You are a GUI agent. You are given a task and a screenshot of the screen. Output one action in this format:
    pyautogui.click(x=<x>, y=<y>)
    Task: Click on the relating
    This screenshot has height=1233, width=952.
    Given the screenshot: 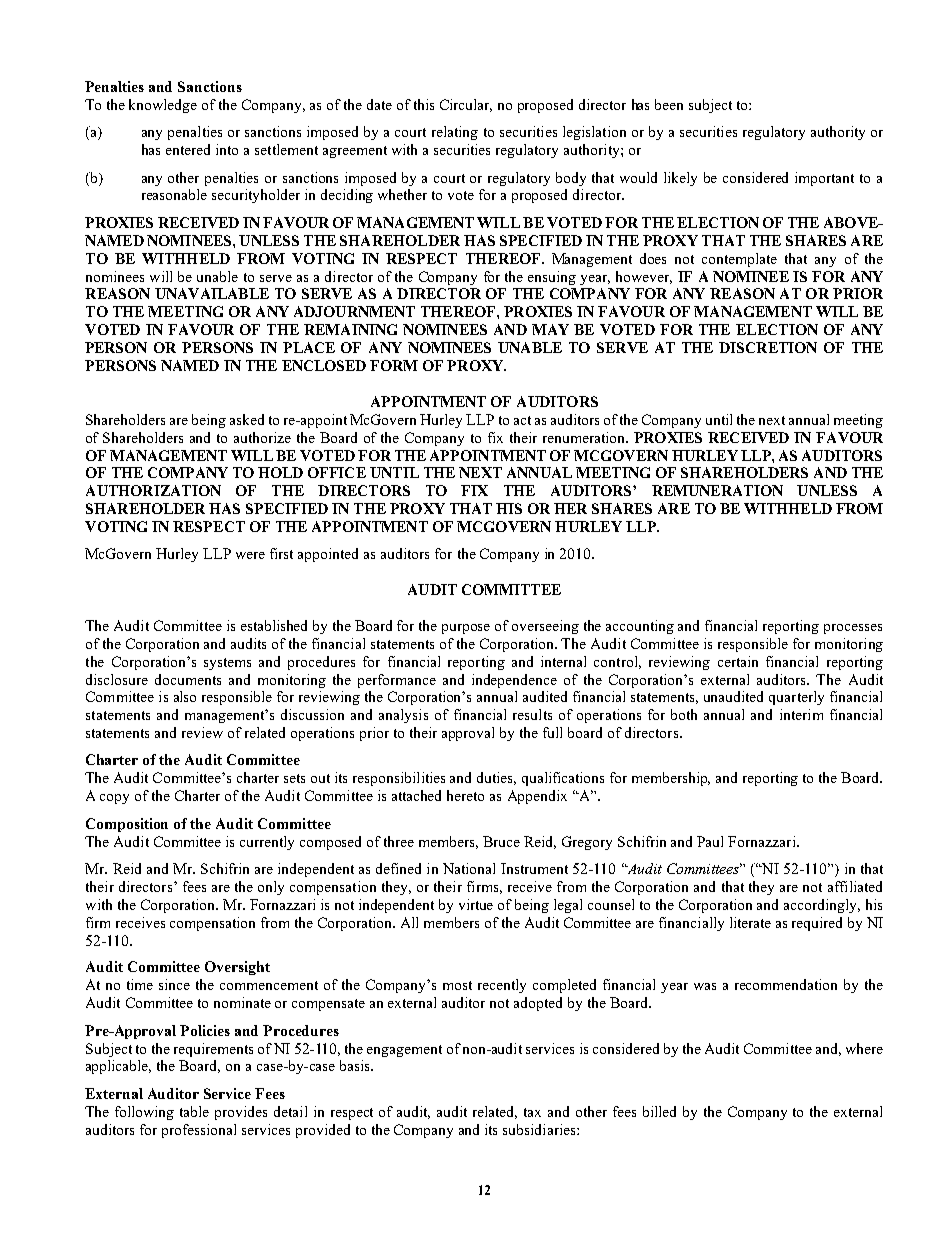 What is the action you would take?
    pyautogui.click(x=455, y=133)
